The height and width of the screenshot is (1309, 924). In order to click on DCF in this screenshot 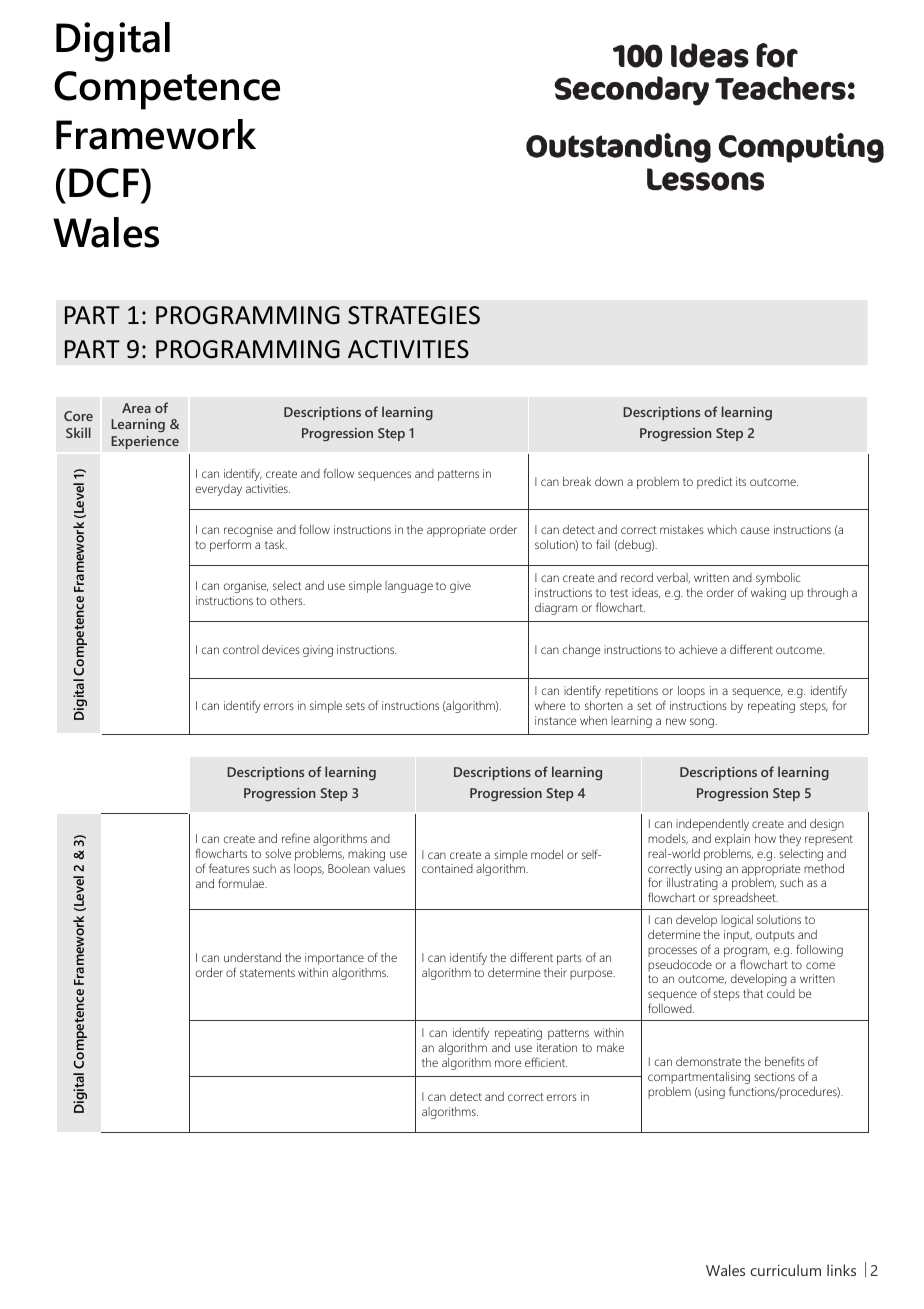, I will do `click(105, 183)`.
